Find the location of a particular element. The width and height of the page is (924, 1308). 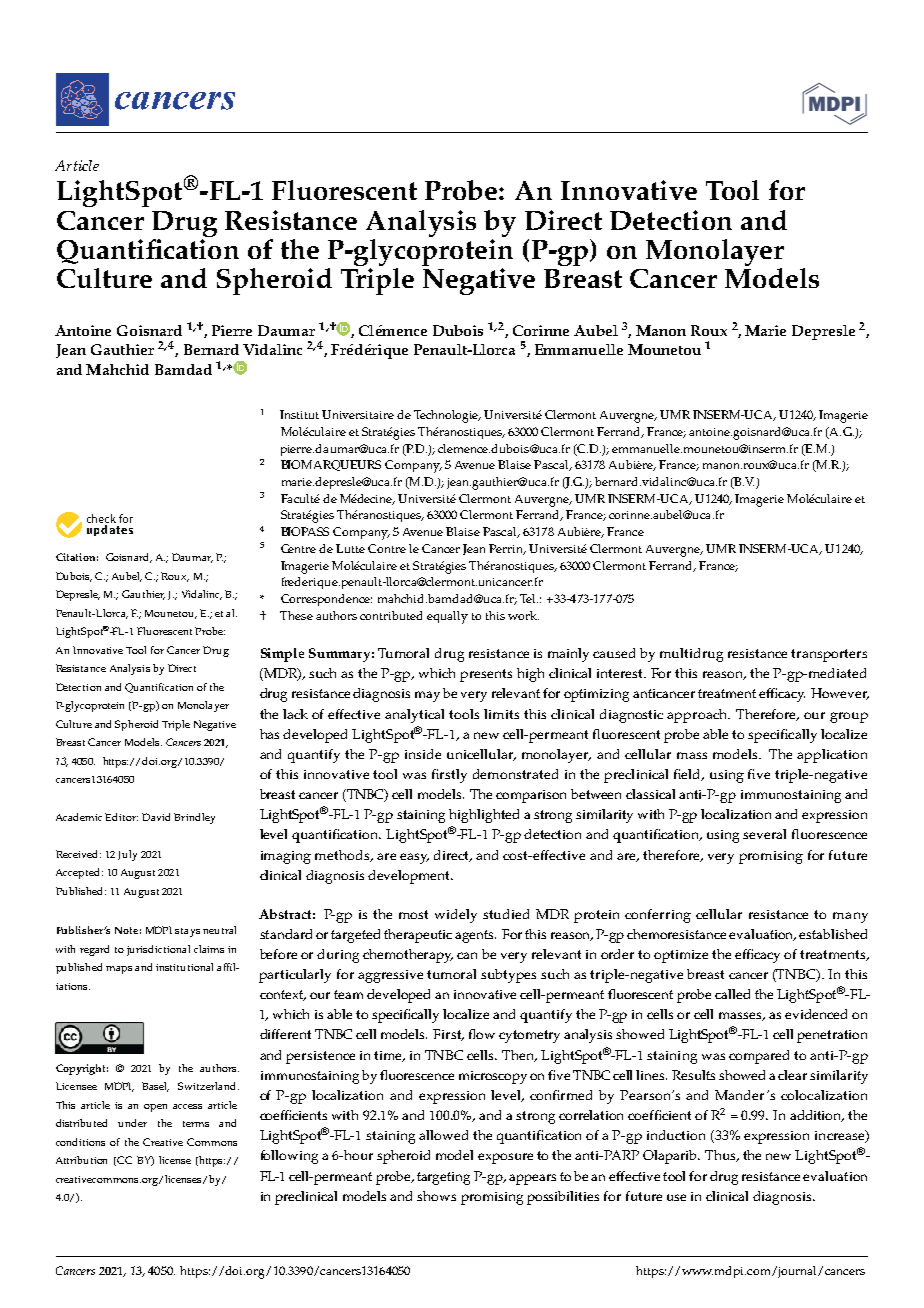

July is located at coordinates (127, 855).
